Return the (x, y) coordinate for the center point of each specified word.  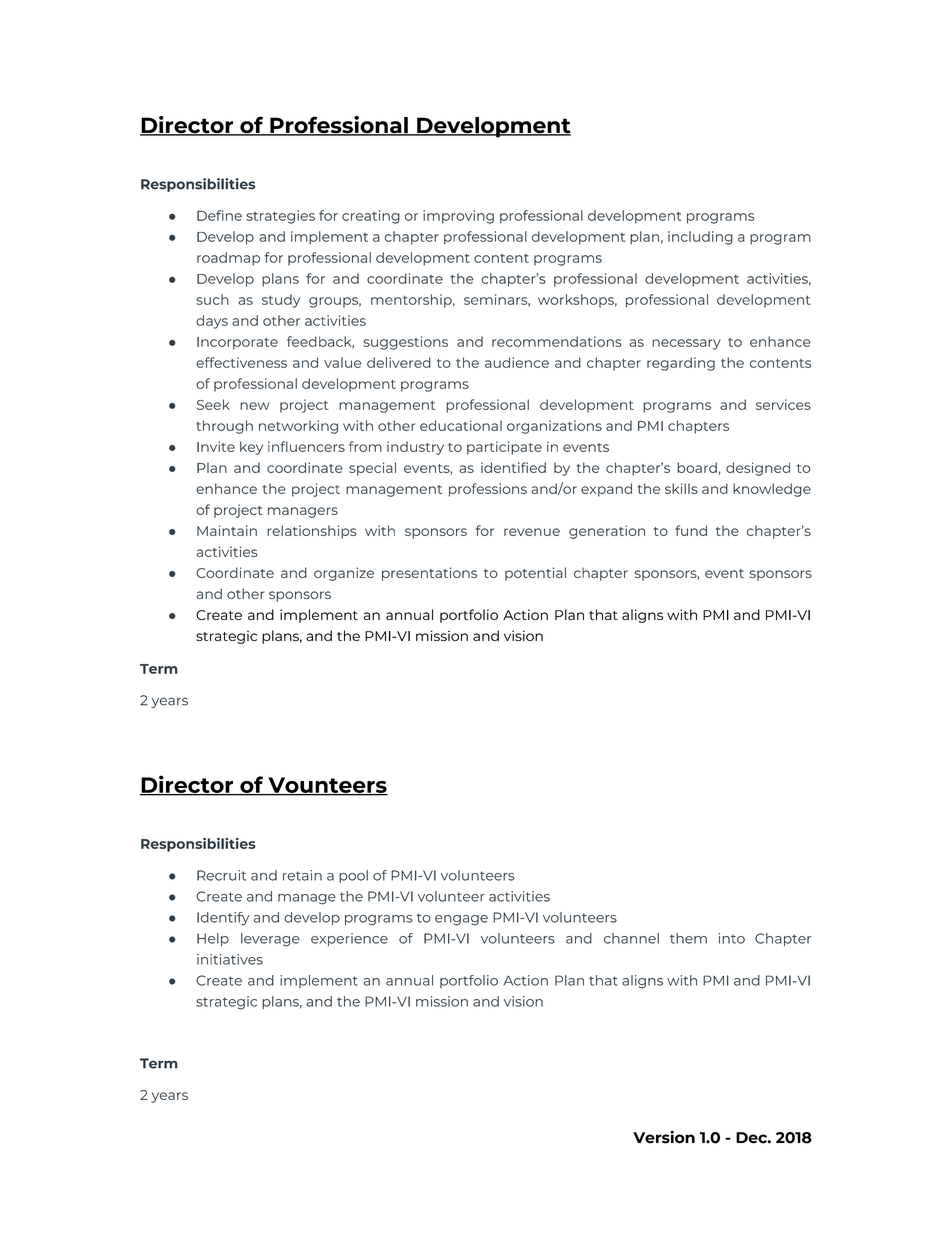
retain (302, 875)
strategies (280, 217)
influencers (306, 446)
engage (461, 920)
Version (664, 1137)
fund (691, 530)
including (700, 238)
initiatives (230, 959)
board (697, 467)
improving (458, 217)
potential (535, 574)
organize (344, 574)
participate (504, 448)
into (732, 938)
